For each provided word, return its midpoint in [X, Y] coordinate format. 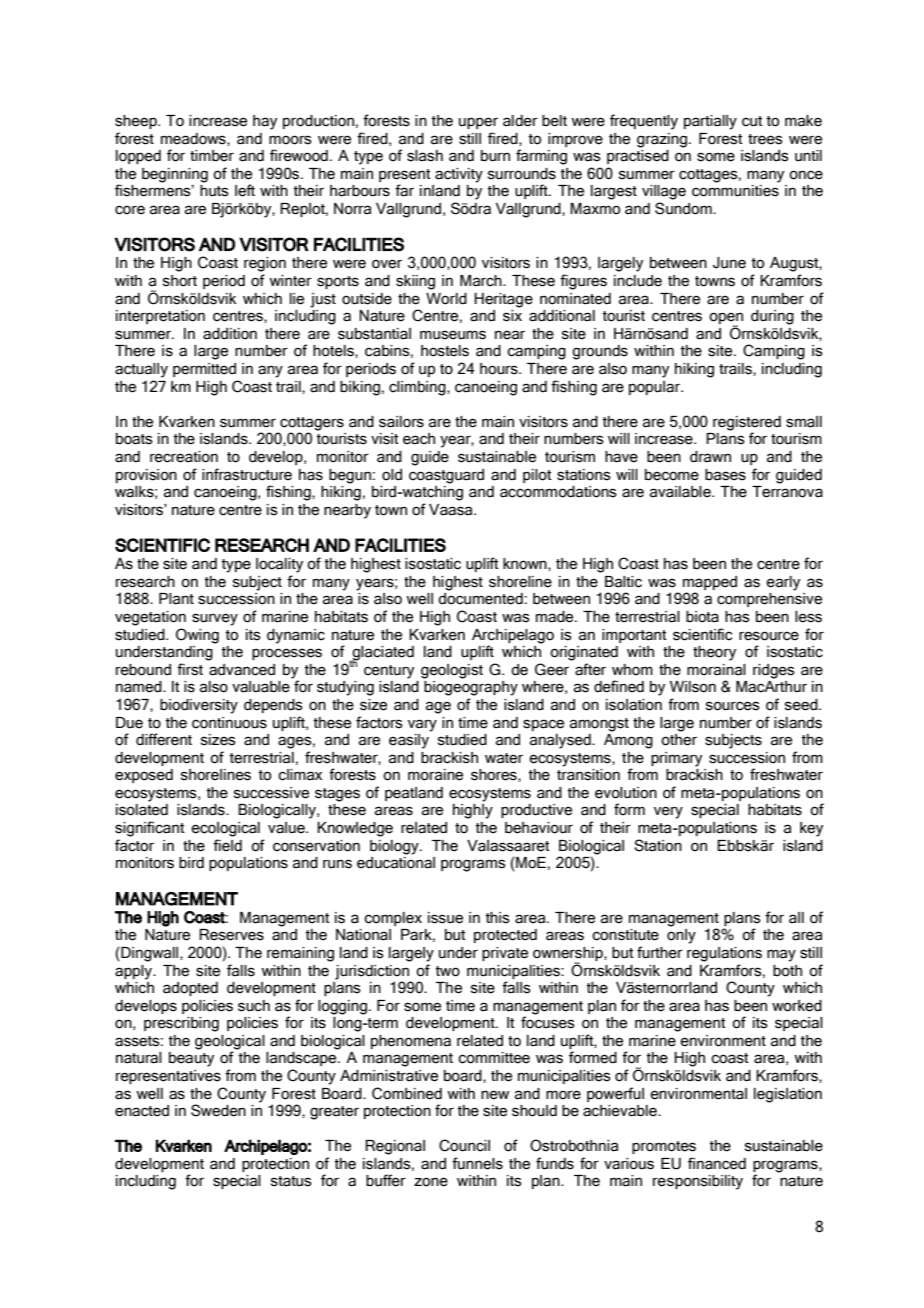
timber [212, 156]
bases [725, 475]
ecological [225, 829]
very [668, 812]
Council [464, 1145]
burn [495, 156]
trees [765, 139]
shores [495, 775]
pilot [537, 476]
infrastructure [247, 474]
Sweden [218, 1110]
